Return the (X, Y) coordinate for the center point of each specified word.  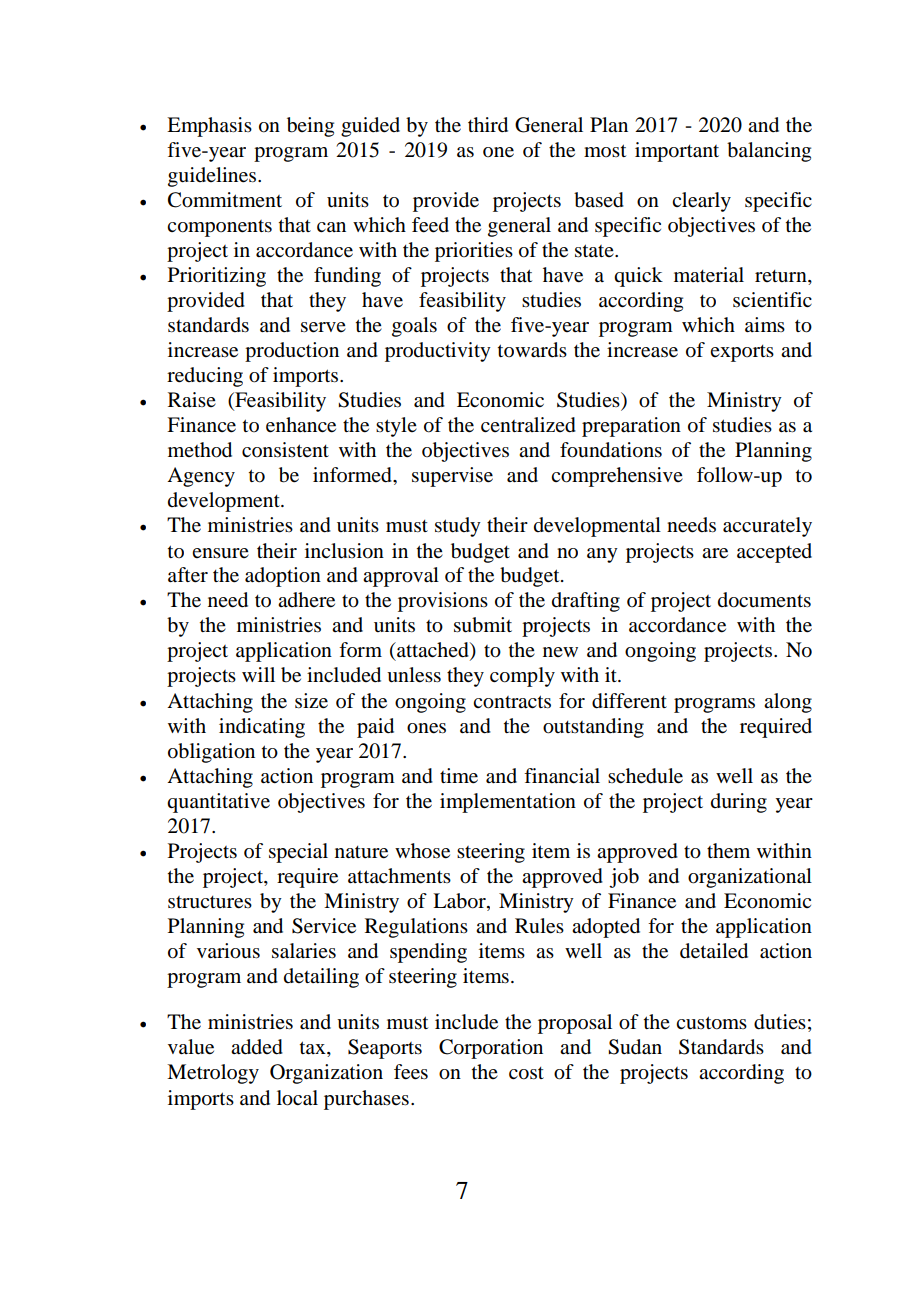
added (257, 1047)
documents (764, 600)
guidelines (213, 177)
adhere (306, 600)
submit (483, 625)
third (488, 125)
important (677, 152)
